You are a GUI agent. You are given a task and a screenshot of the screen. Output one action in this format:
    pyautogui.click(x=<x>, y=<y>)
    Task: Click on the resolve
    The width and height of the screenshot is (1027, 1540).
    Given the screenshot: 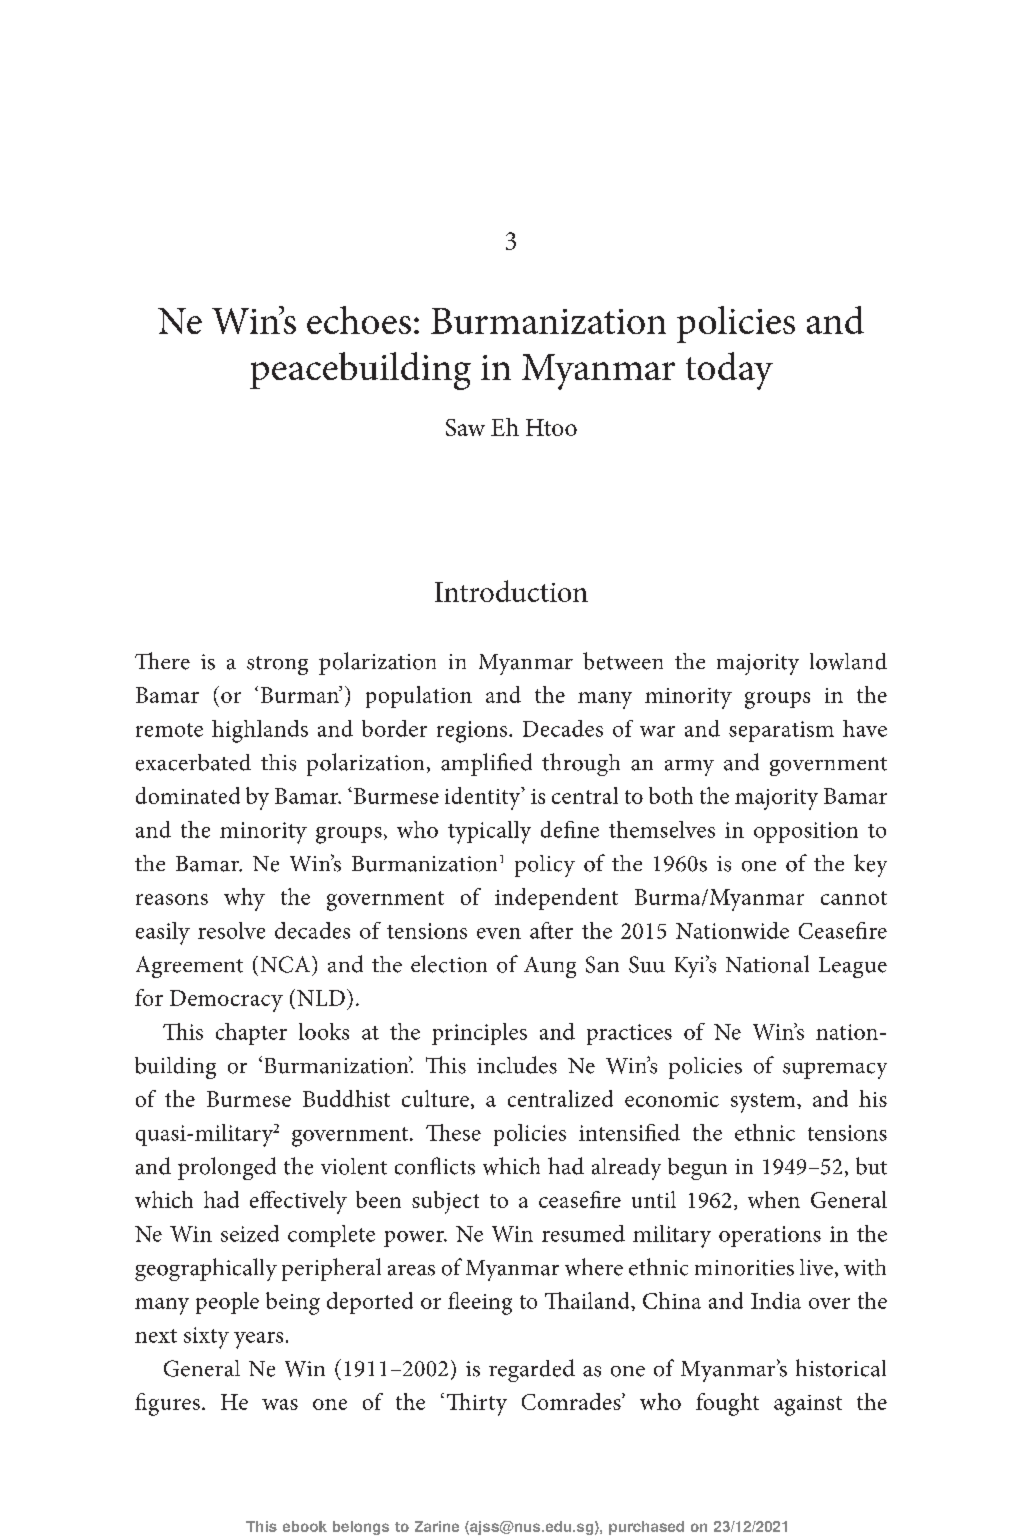 What is the action you would take?
    pyautogui.click(x=231, y=930)
